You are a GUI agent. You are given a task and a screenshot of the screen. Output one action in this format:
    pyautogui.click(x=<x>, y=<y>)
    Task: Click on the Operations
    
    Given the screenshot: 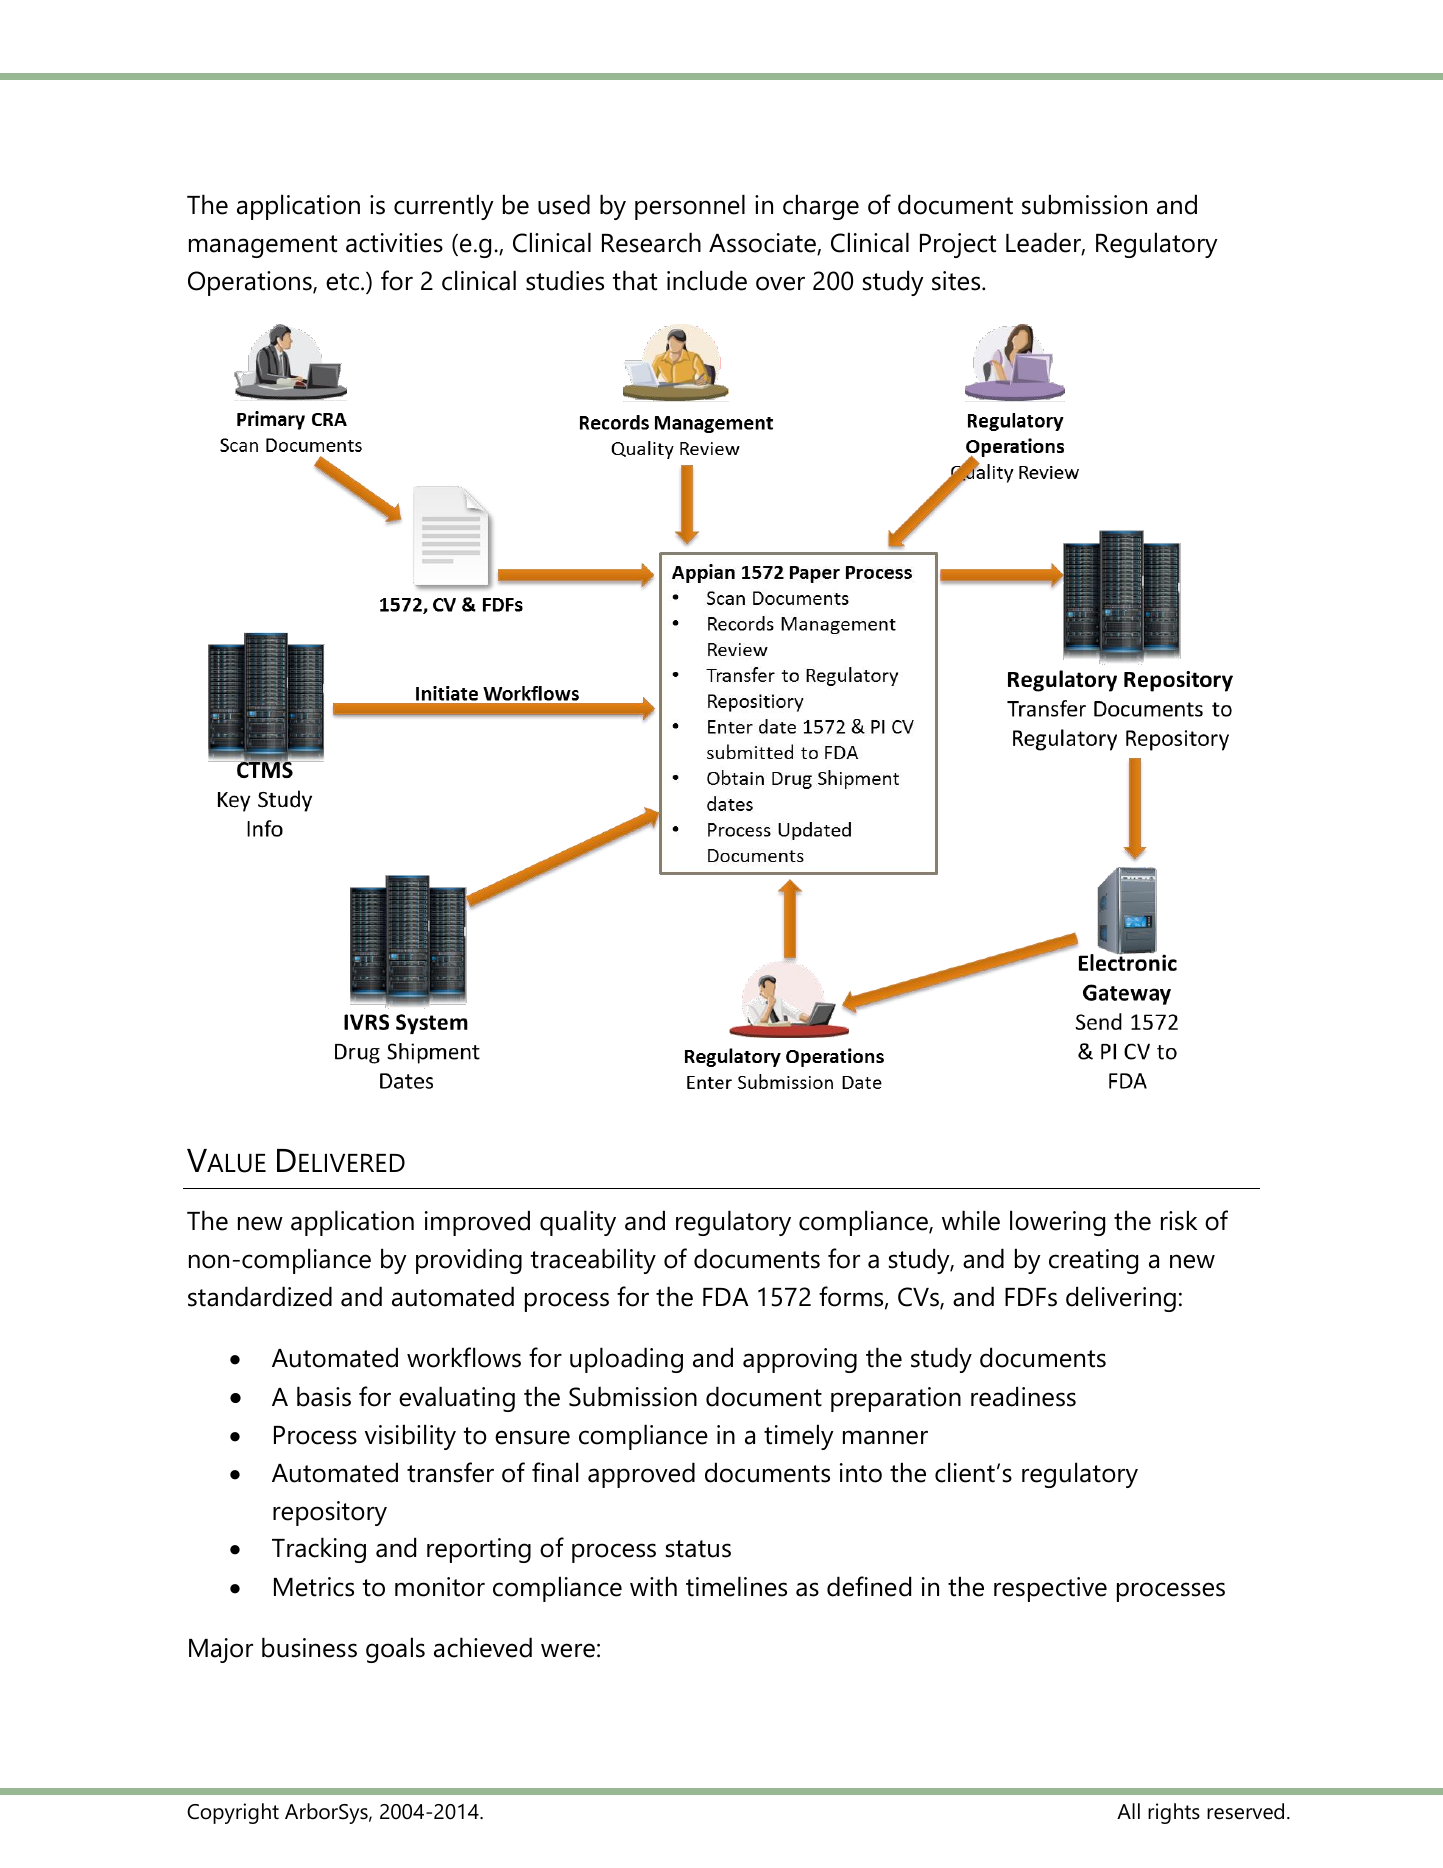 What is the action you would take?
    pyautogui.click(x=251, y=283)
